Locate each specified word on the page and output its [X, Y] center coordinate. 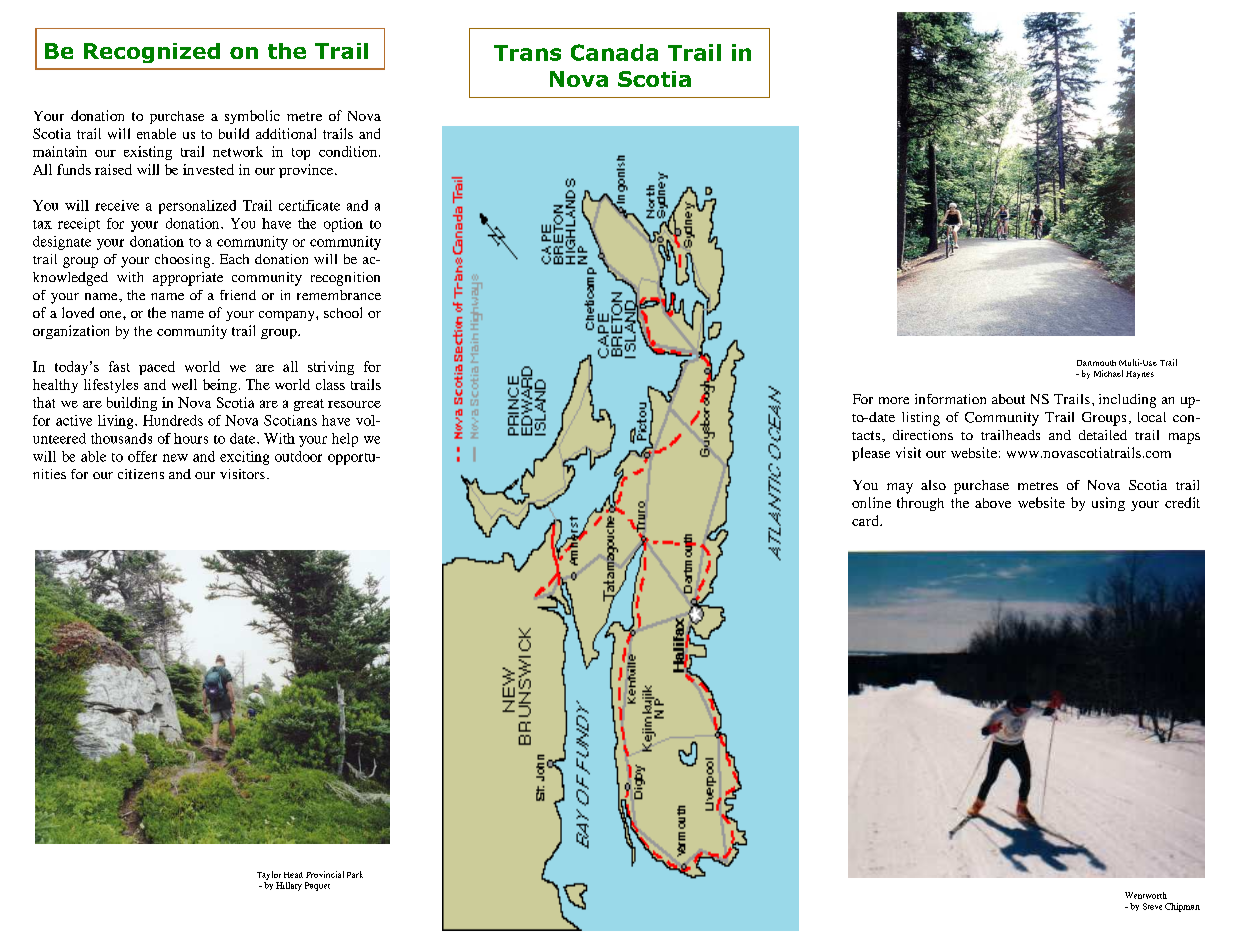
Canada [614, 52]
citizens [141, 474]
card [867, 520]
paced [157, 368]
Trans [527, 53]
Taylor [269, 875]
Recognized [152, 53]
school [343, 312]
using [1108, 504]
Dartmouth [1096, 363]
